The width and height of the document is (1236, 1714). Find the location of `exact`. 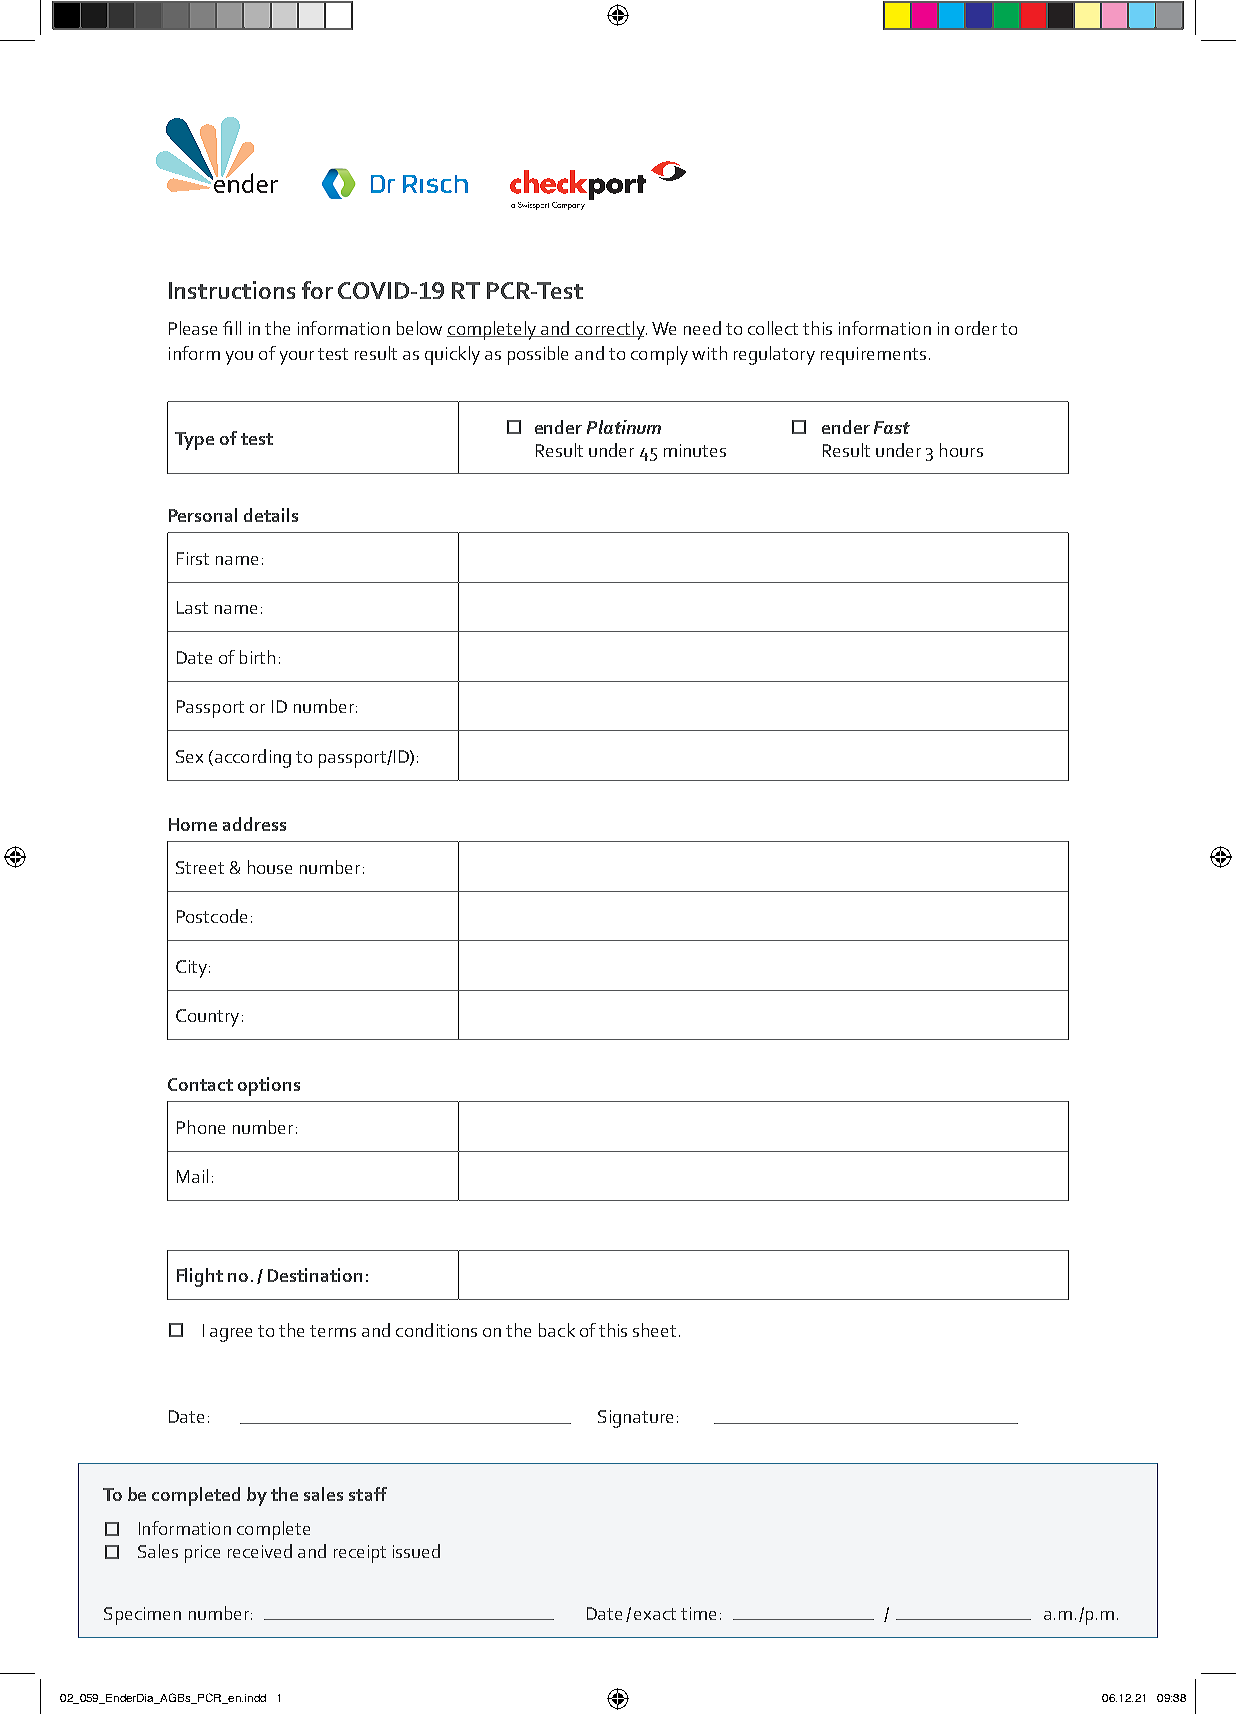

exact is located at coordinates (655, 1614).
